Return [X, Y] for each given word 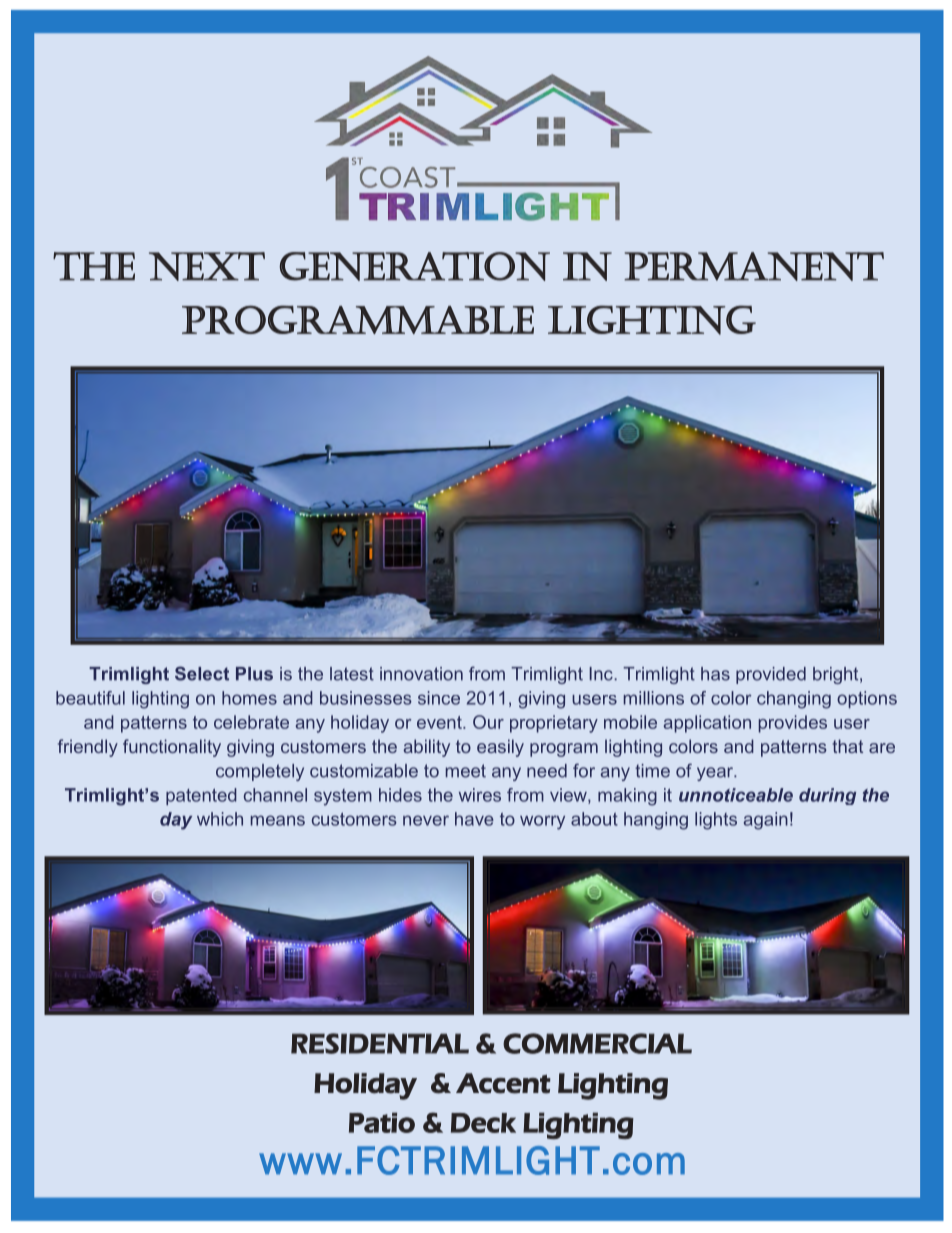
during [827, 796]
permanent [754, 266]
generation [415, 266]
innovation [421, 674]
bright [837, 675]
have [474, 819]
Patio [382, 1122]
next [207, 266]
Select [202, 673]
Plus [254, 674]
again [766, 821]
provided [771, 675]
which [220, 819]
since [439, 698]
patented [201, 796]
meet [466, 771]
